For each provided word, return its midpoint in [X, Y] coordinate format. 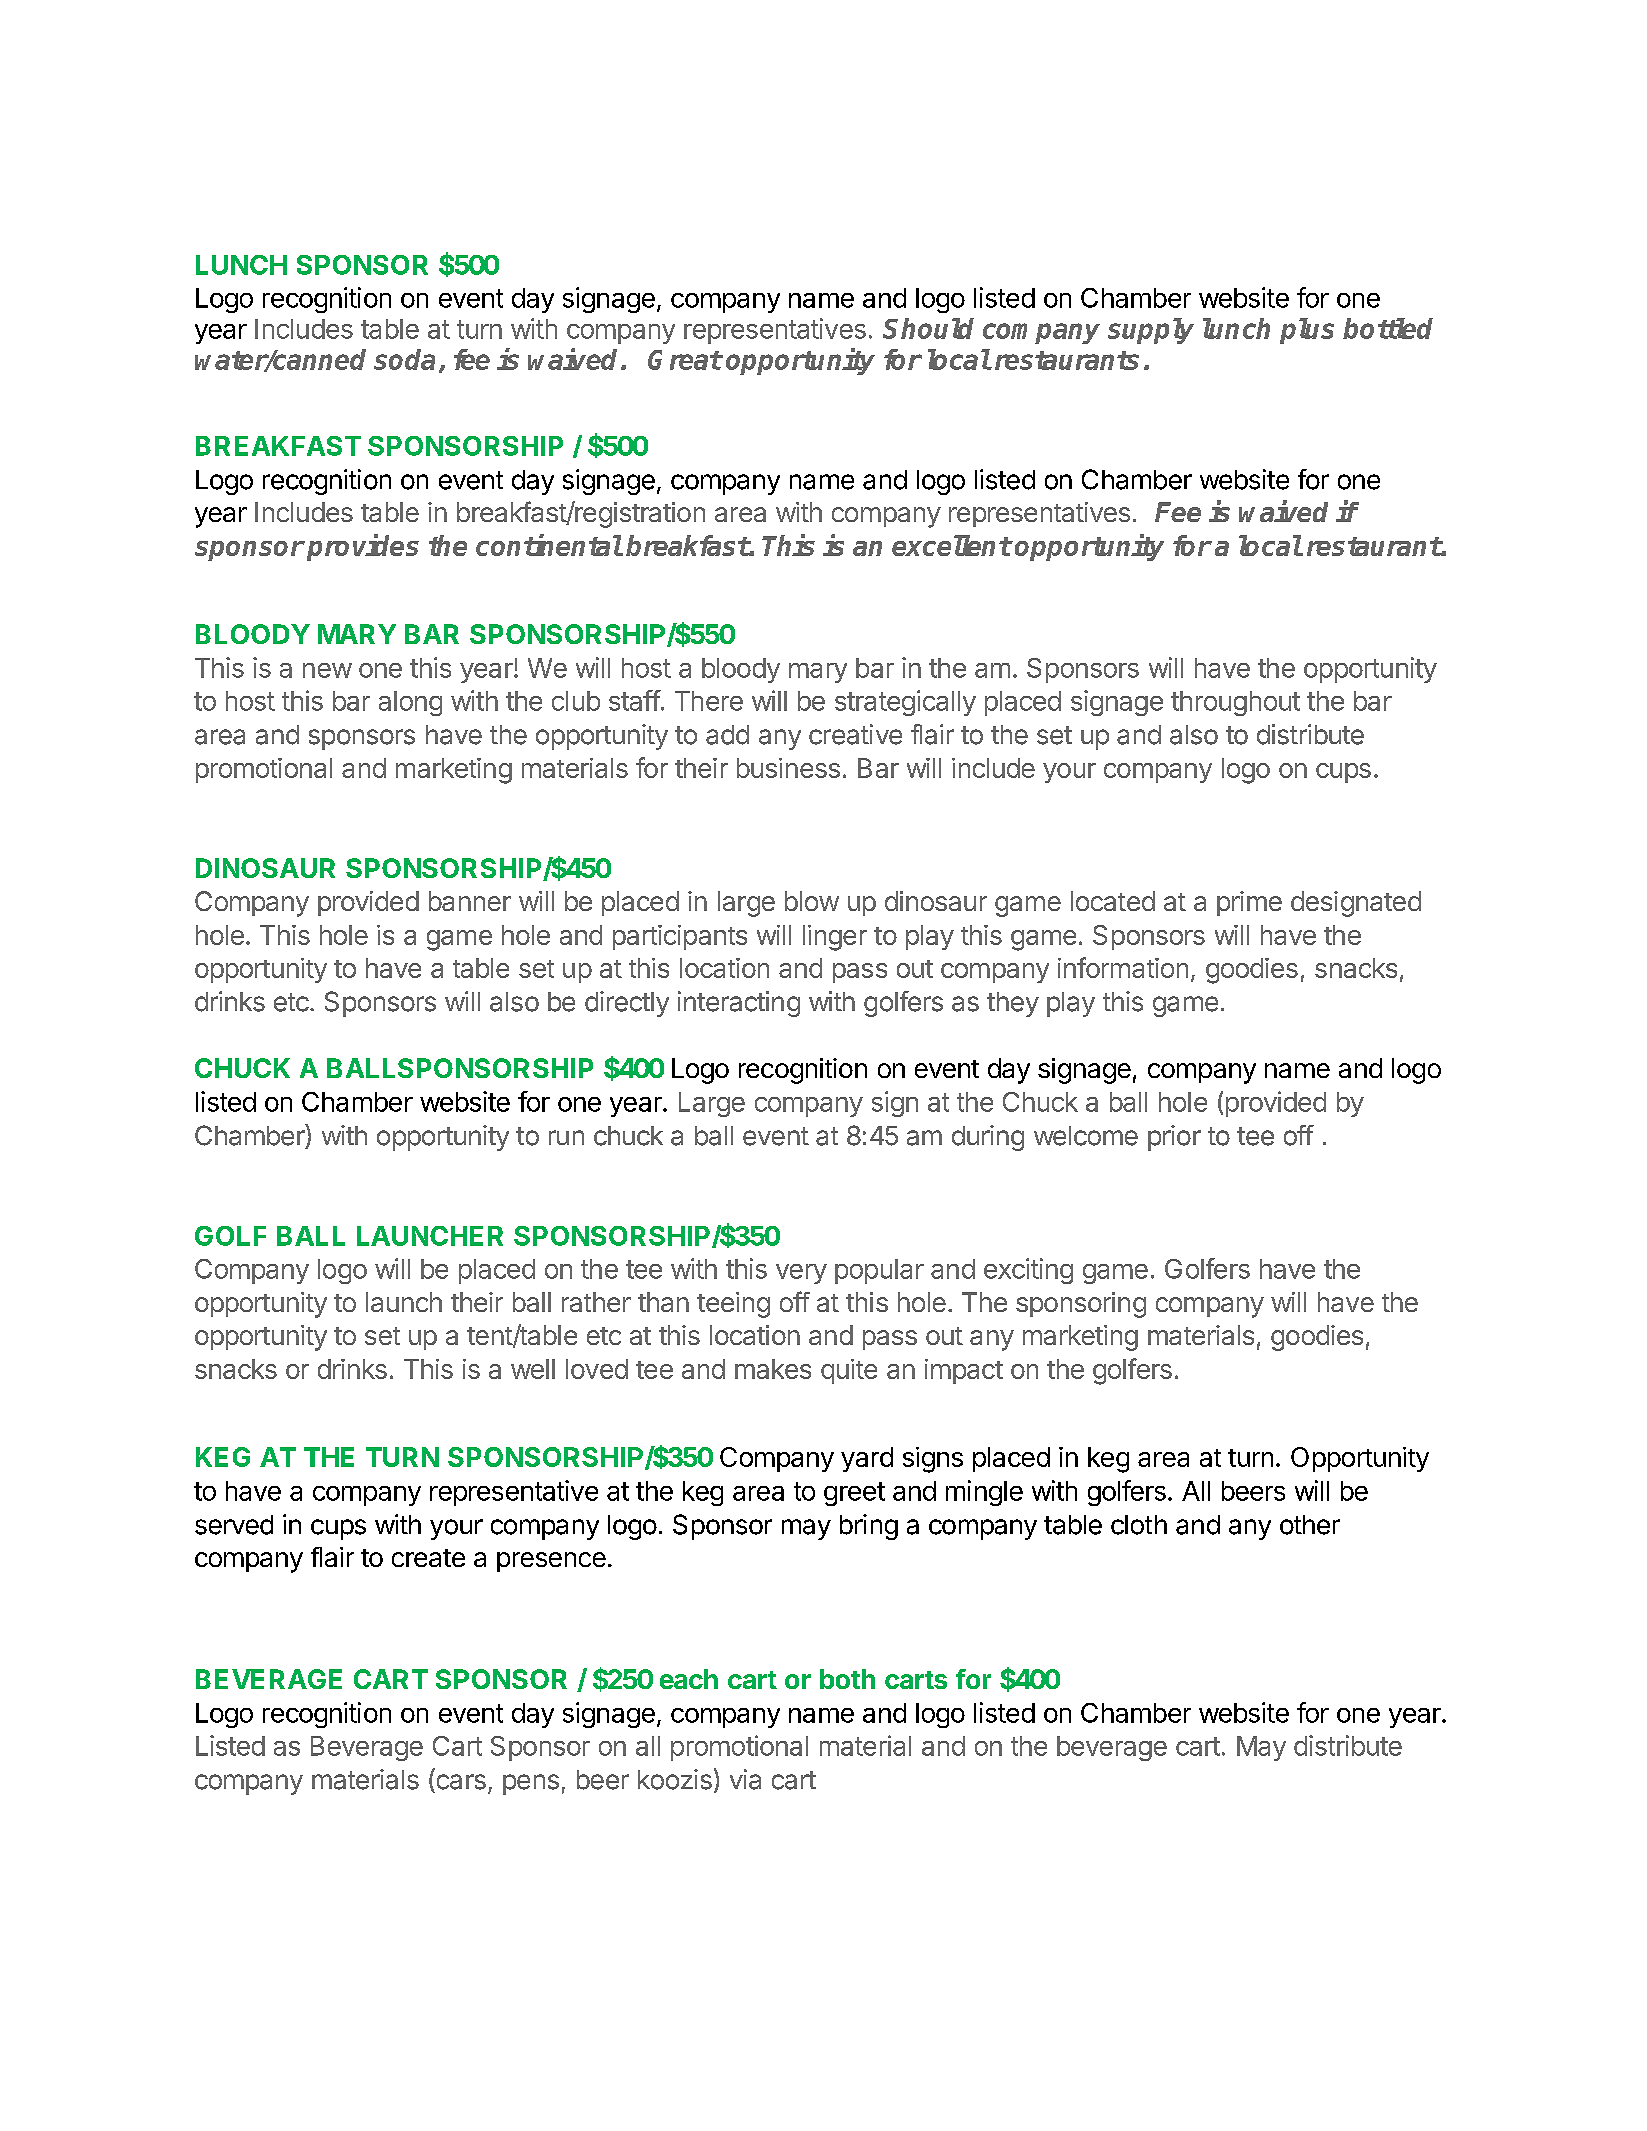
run [566, 1137]
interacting [739, 1004]
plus [1307, 331]
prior [1174, 1138]
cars [461, 1782]
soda [404, 359]
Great [685, 360]
